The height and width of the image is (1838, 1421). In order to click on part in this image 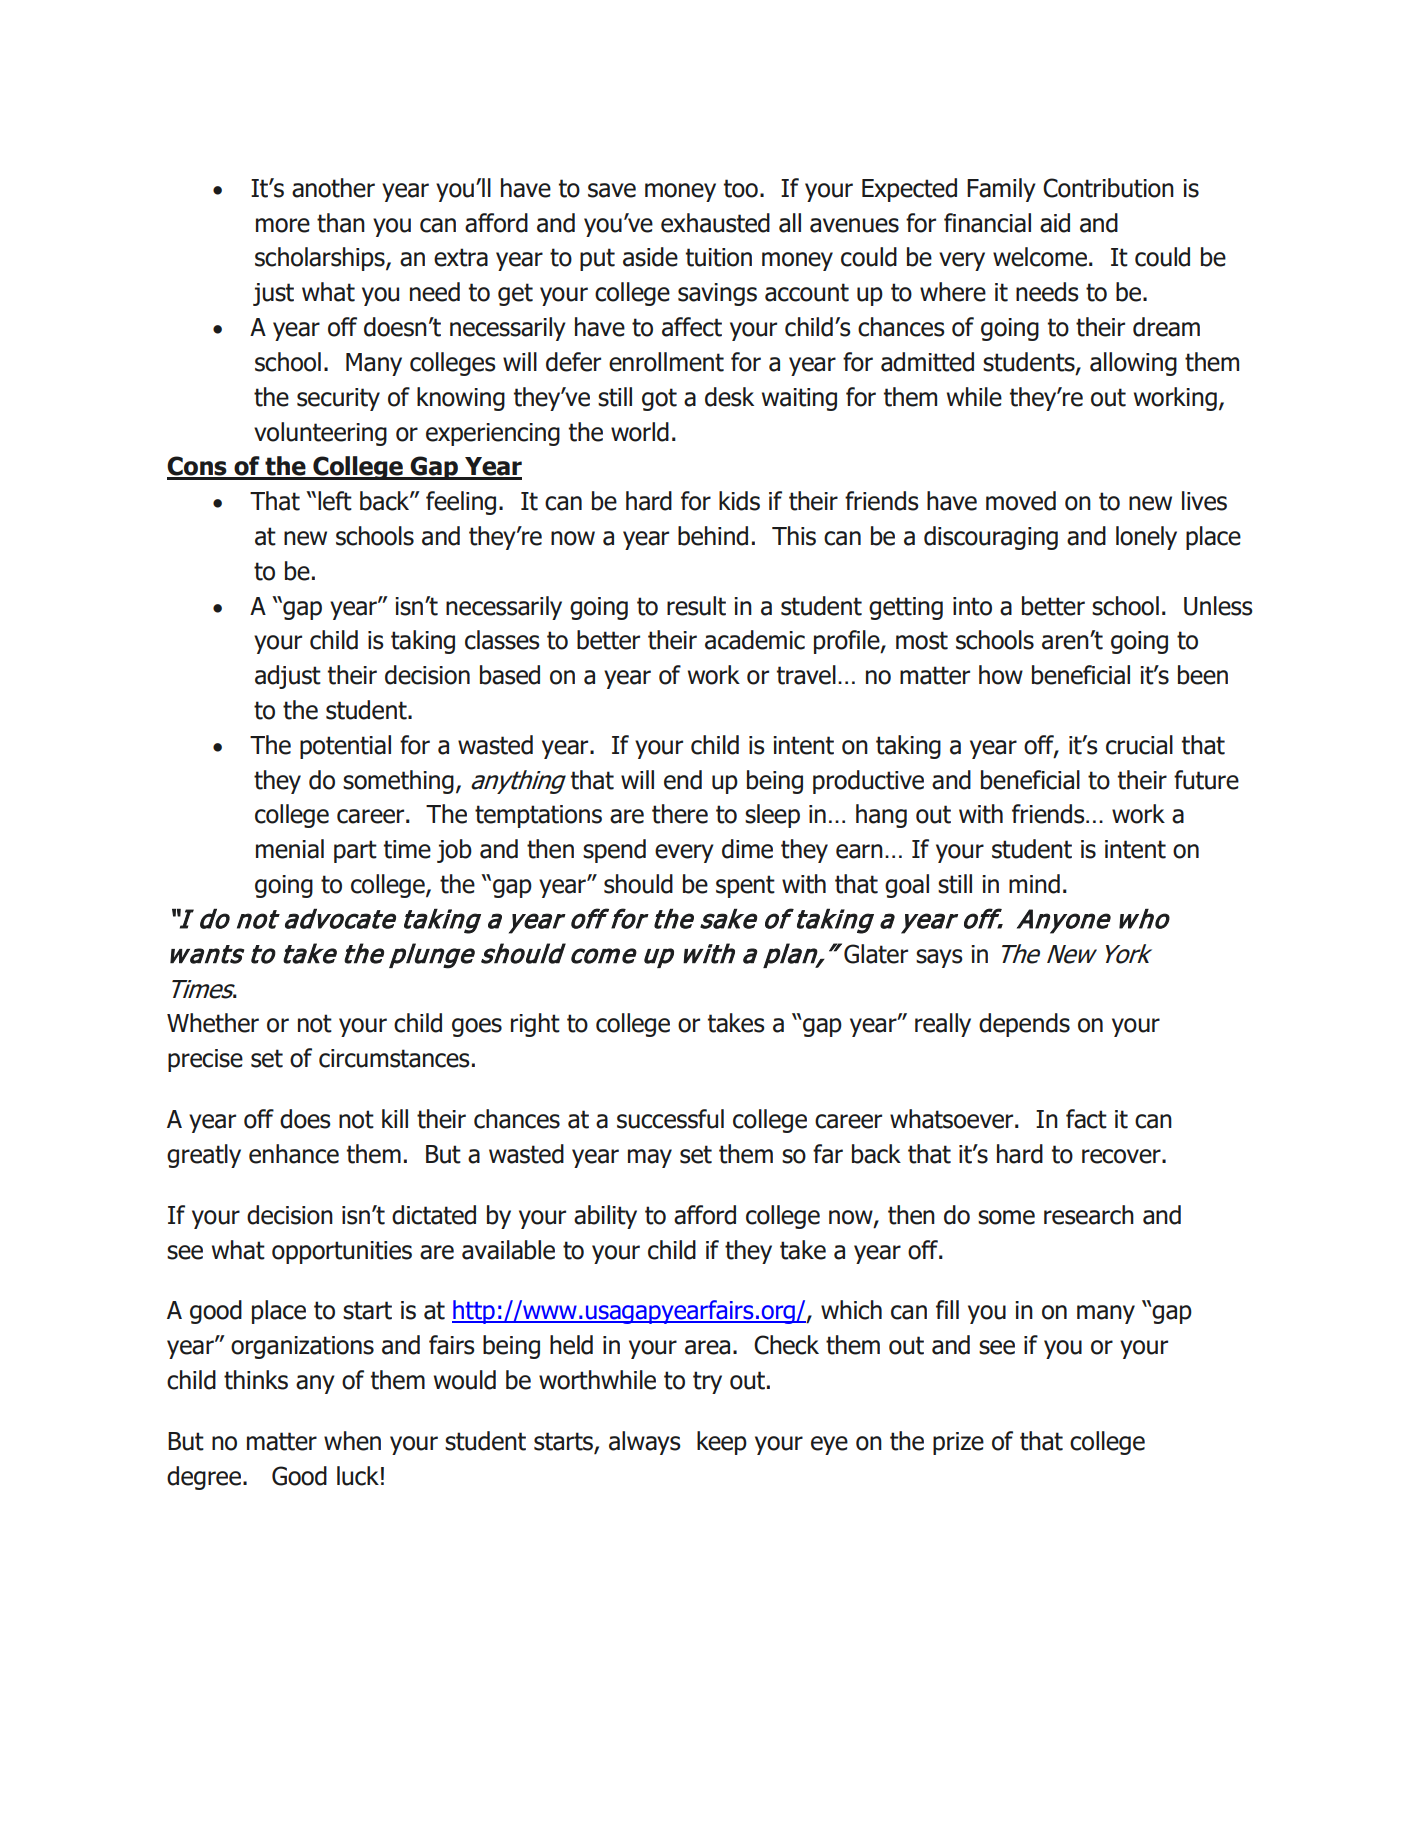, I will do `click(355, 851)`.
